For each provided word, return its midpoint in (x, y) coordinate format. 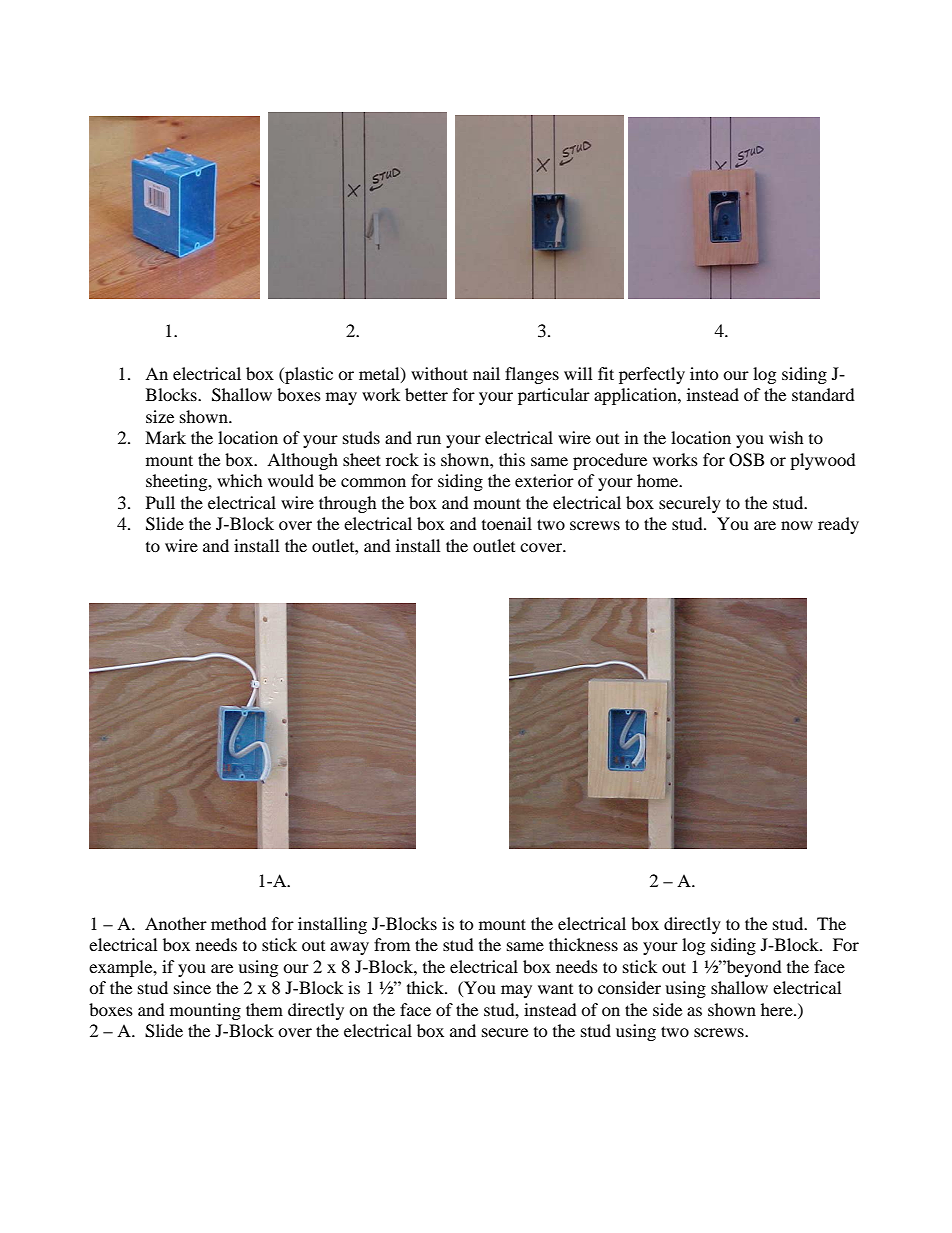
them (264, 1009)
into (704, 373)
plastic (308, 375)
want (555, 989)
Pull (160, 502)
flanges (532, 375)
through (348, 504)
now (797, 525)
